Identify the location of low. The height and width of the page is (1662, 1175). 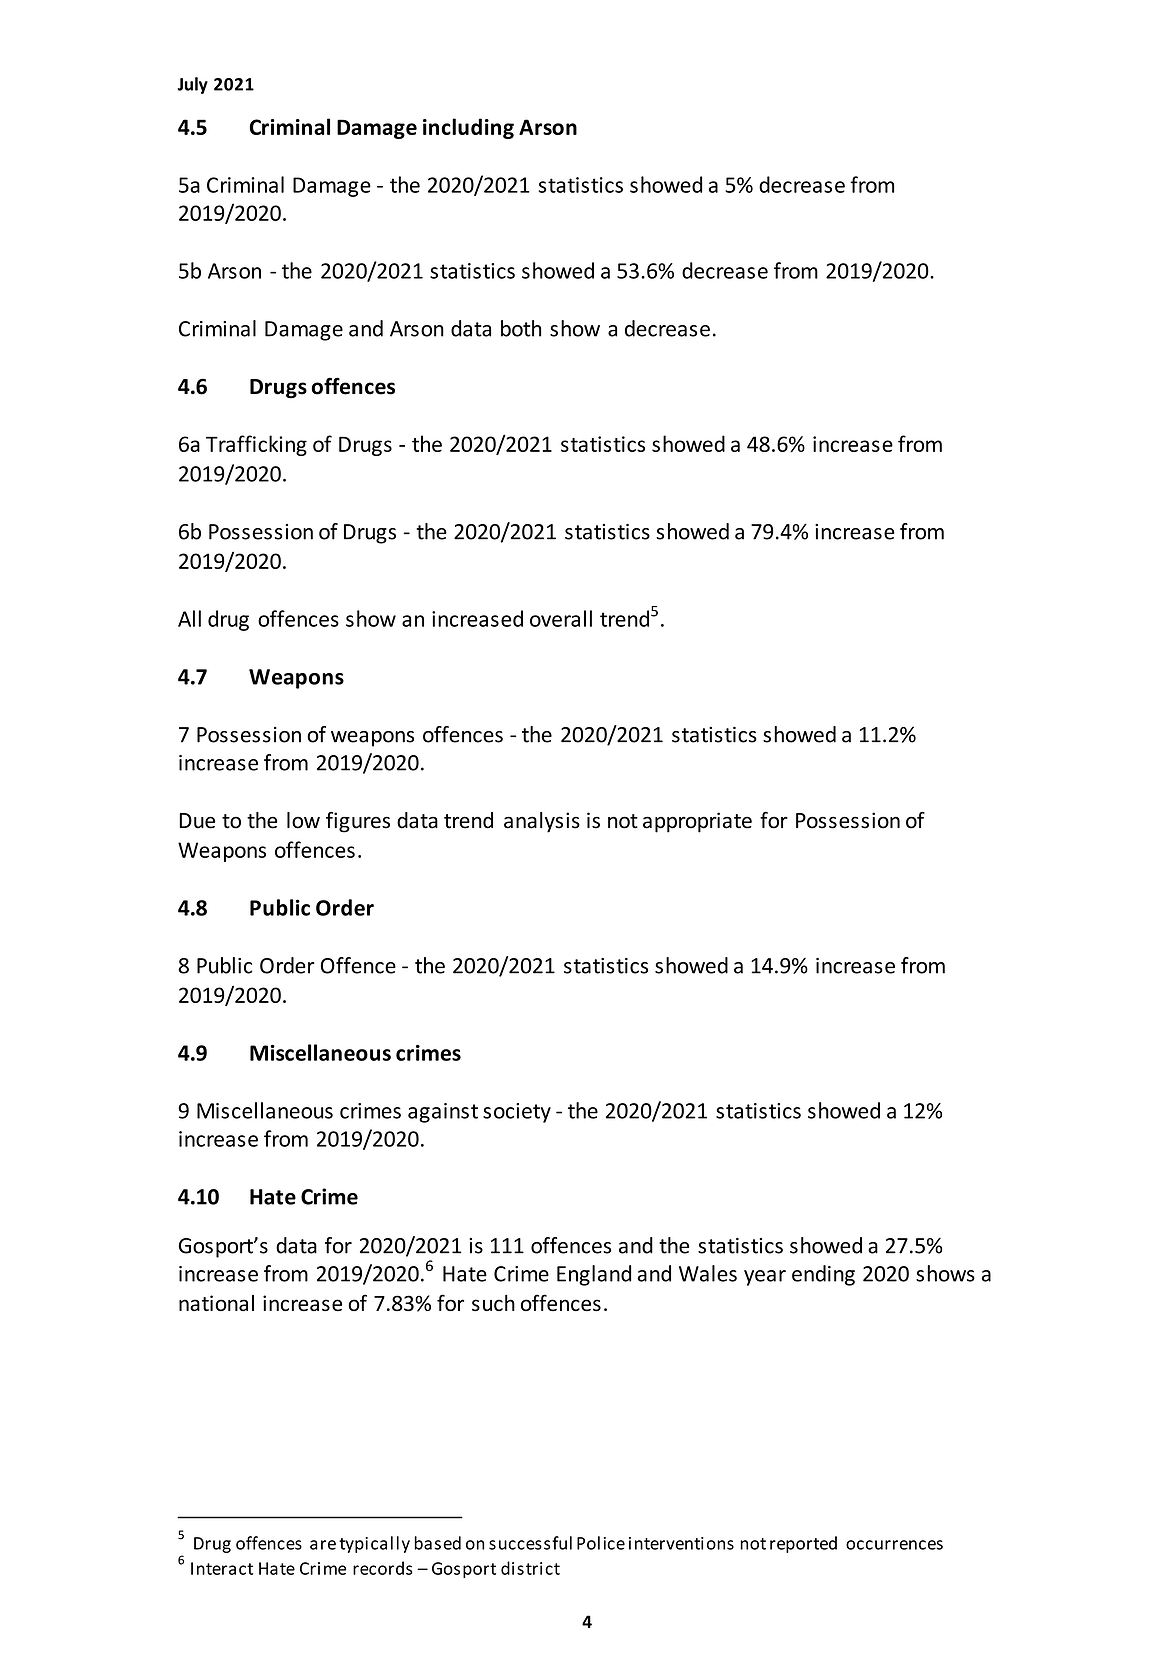
(303, 820).
